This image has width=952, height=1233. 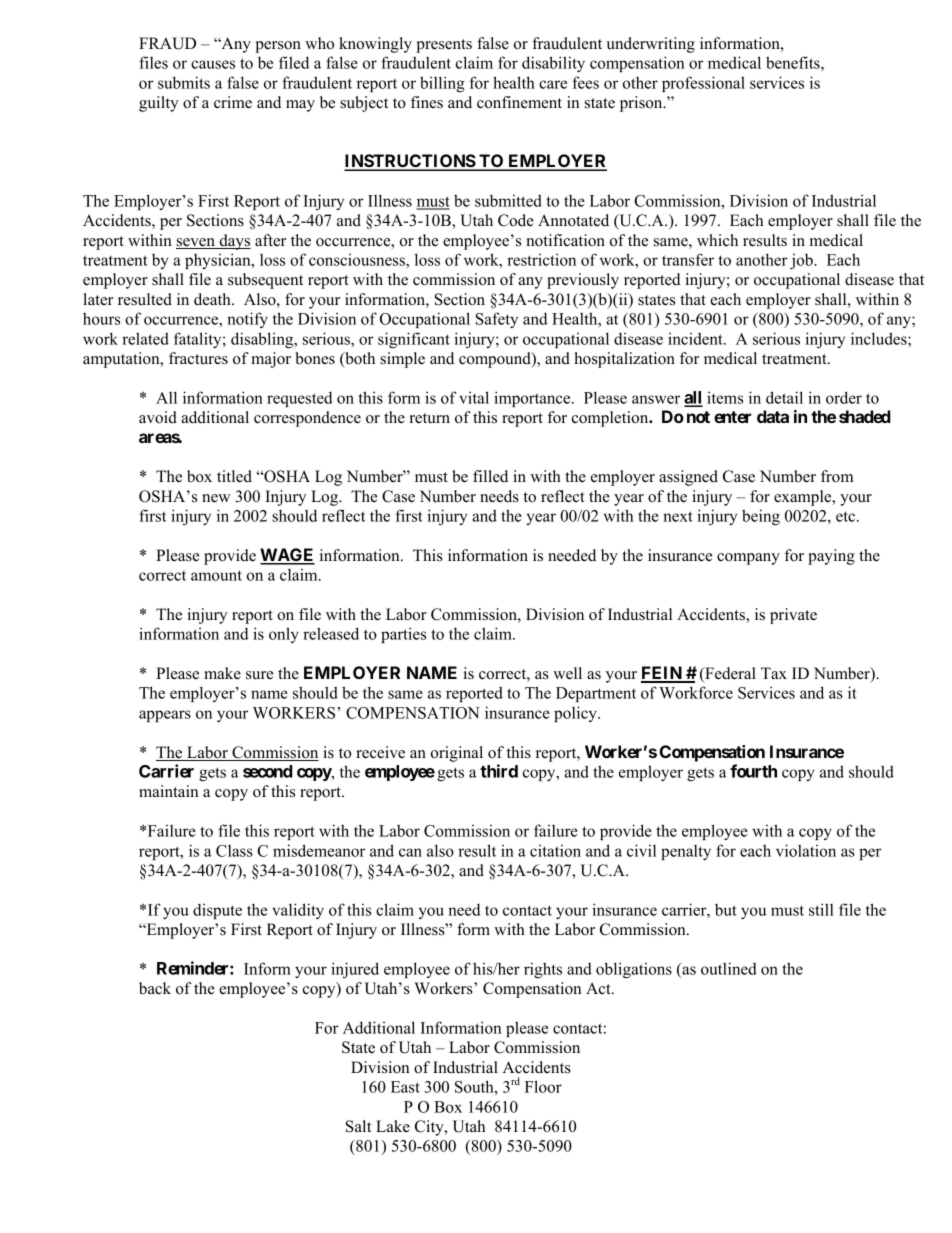 What do you see at coordinates (442, 84) in the image?
I see `billing` at bounding box center [442, 84].
